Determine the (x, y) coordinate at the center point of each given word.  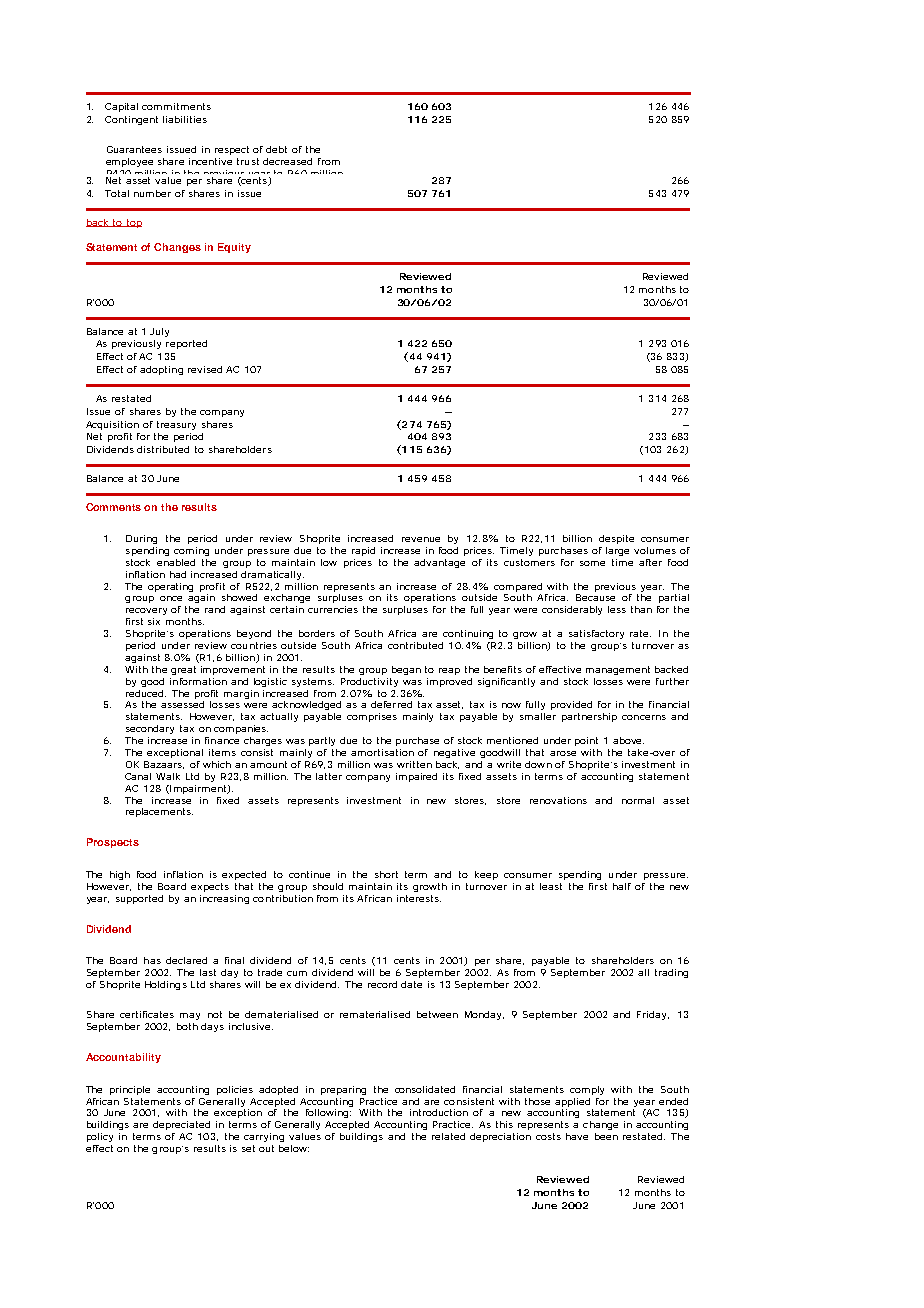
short (386, 874)
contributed (415, 645)
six (154, 621)
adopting (161, 370)
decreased (287, 161)
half (622, 886)
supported (139, 899)
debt (276, 149)
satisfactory (596, 634)
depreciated (181, 1125)
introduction (439, 1112)
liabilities (185, 119)
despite (616, 539)
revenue (421, 539)
